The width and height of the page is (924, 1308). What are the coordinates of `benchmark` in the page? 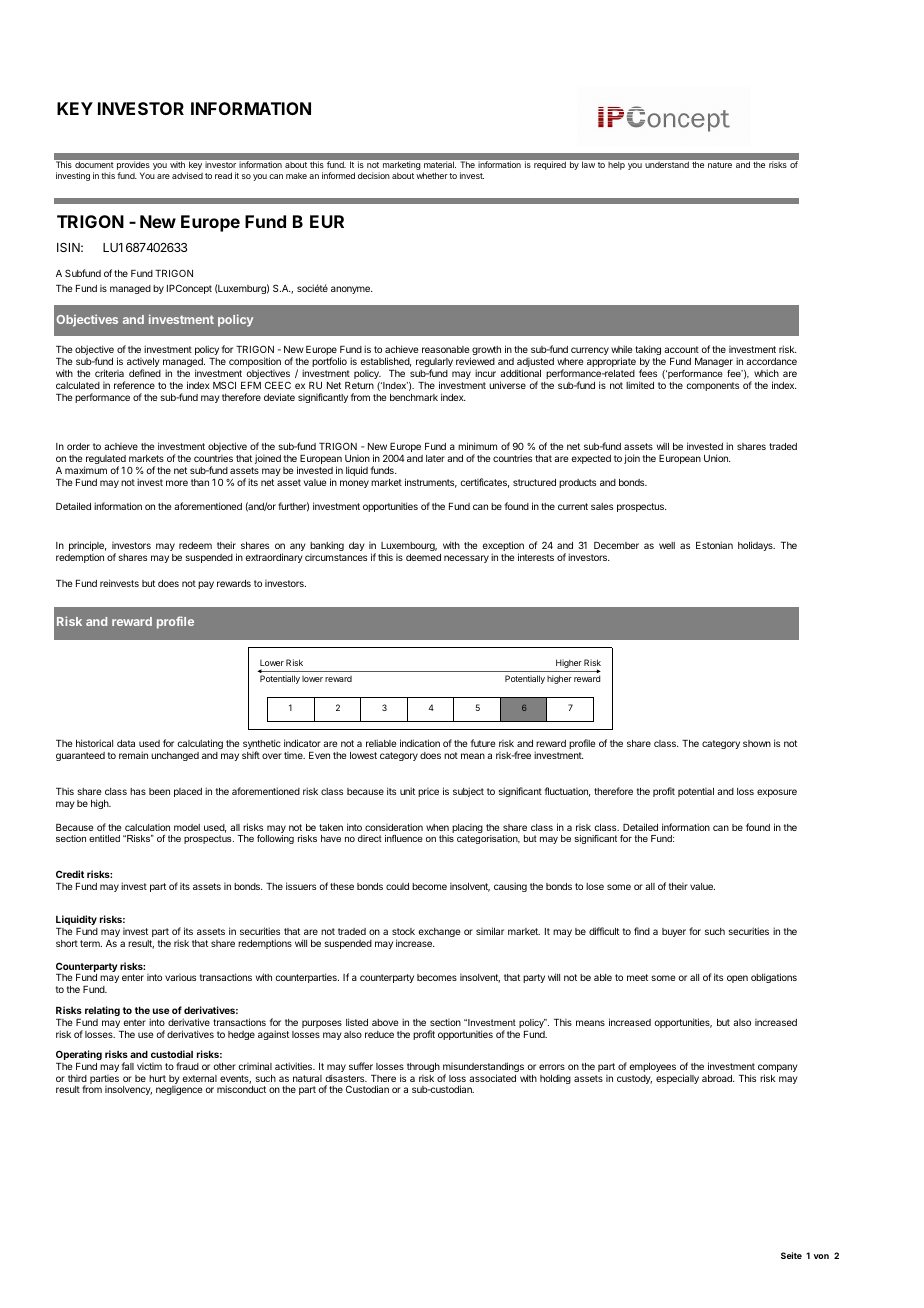 It's located at (414, 397).
